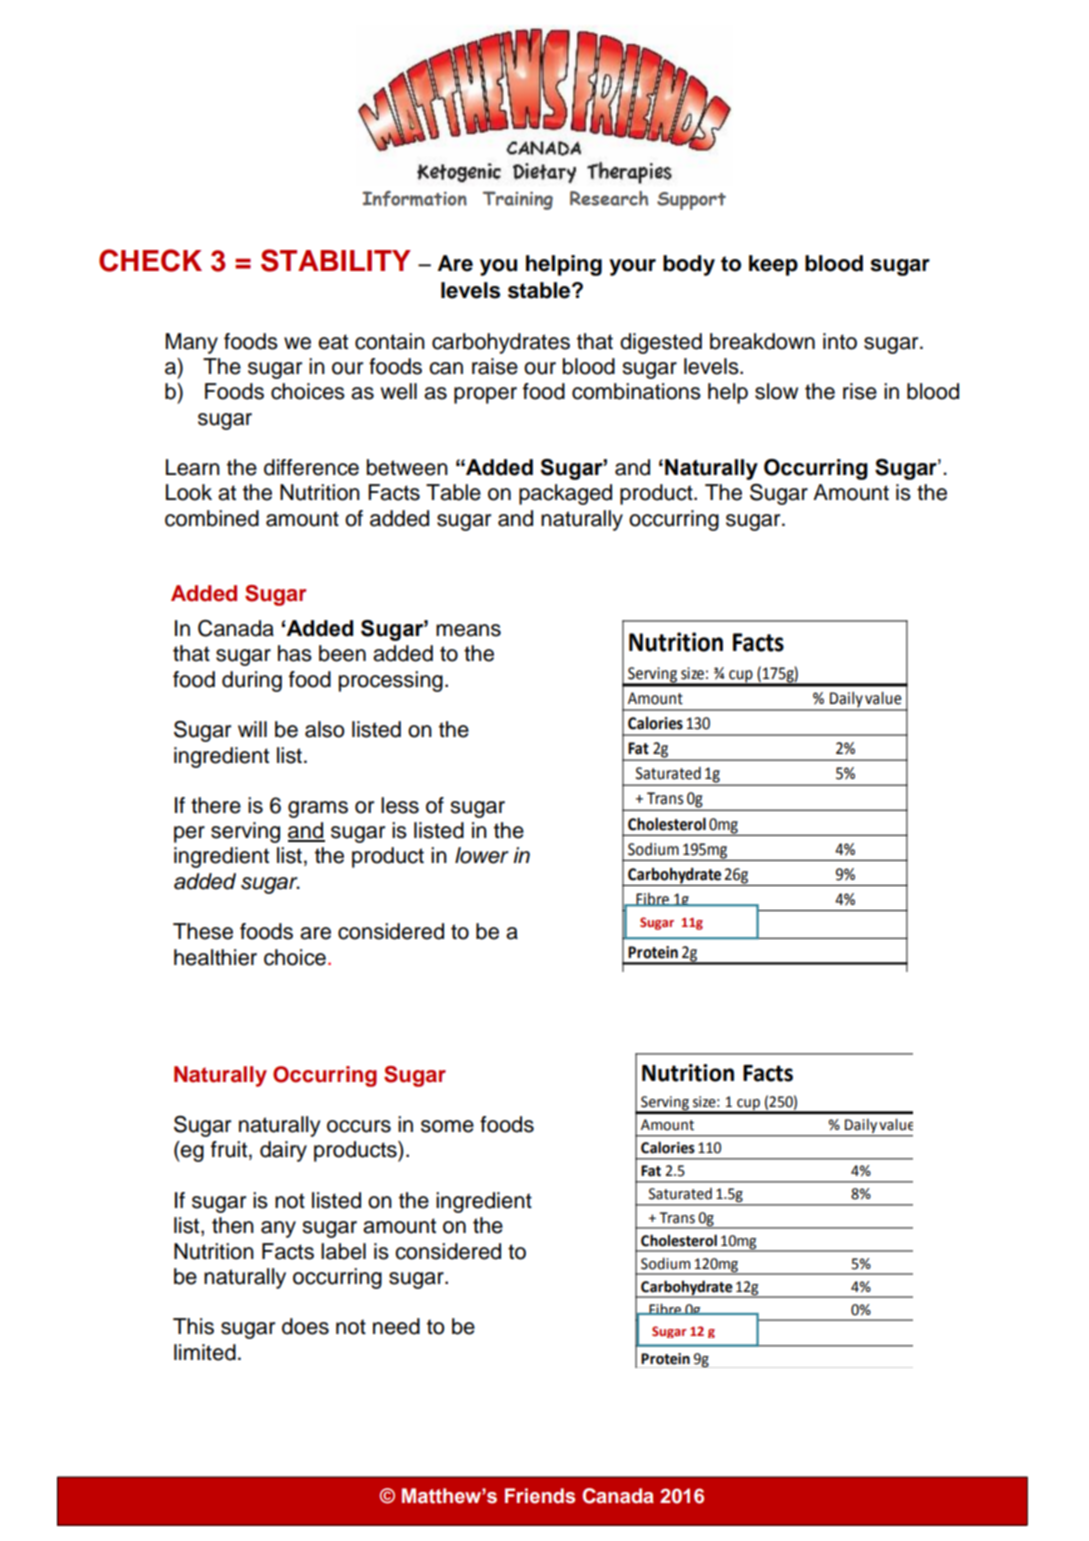  I want to click on keep, so click(773, 265).
